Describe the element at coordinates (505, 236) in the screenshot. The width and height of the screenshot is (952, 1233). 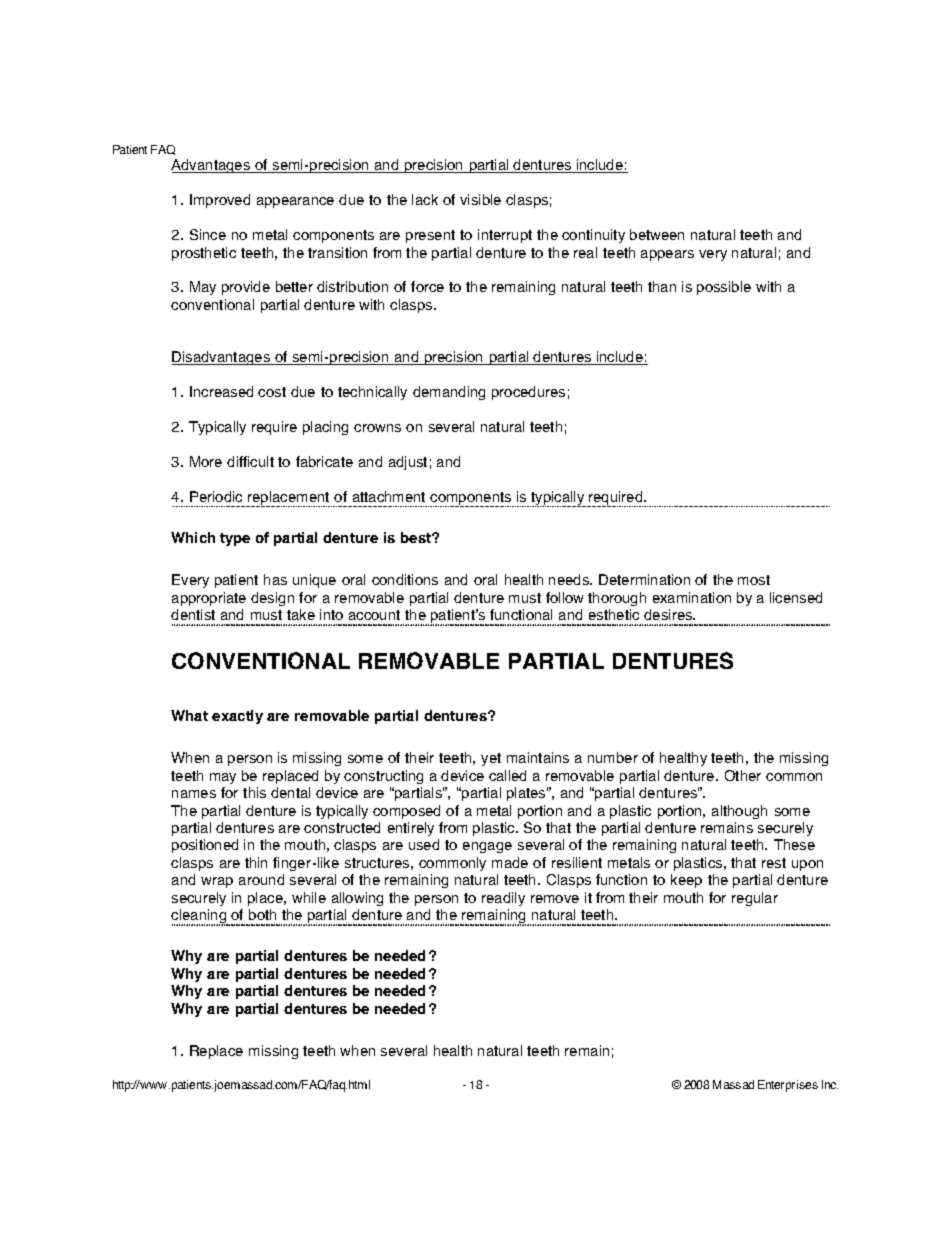
I see `interrupt` at that location.
